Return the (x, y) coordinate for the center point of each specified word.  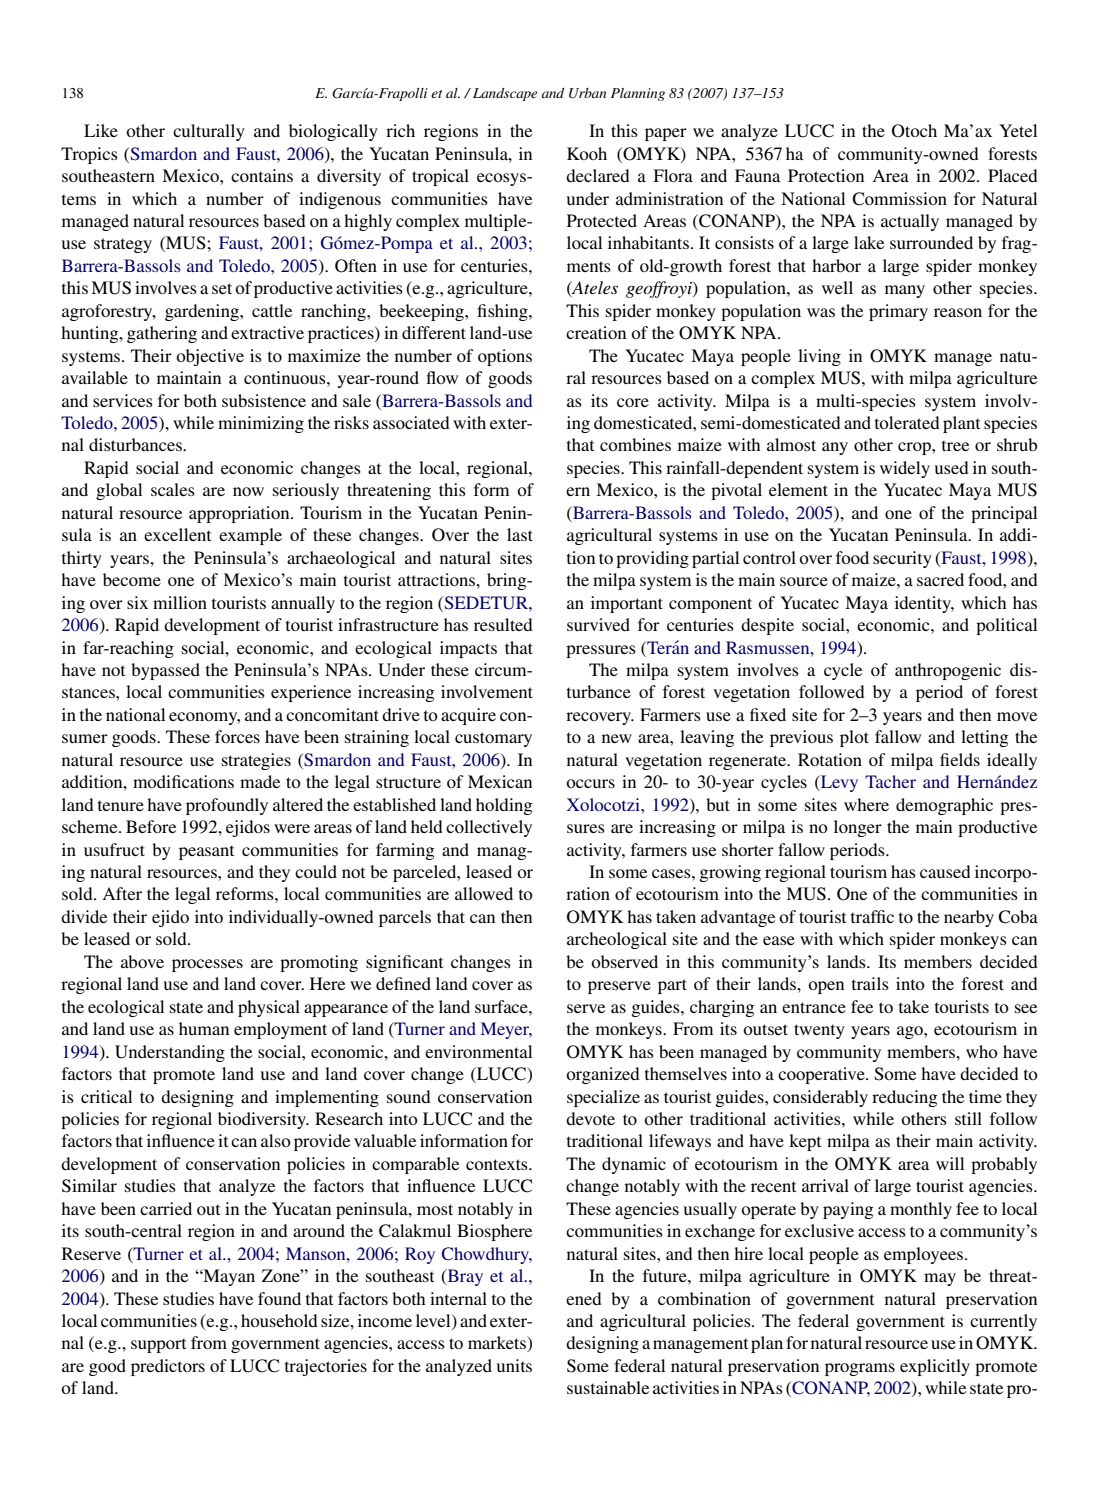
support (158, 1345)
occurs (590, 783)
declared (598, 175)
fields (960, 759)
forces (237, 736)
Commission (899, 199)
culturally (209, 132)
